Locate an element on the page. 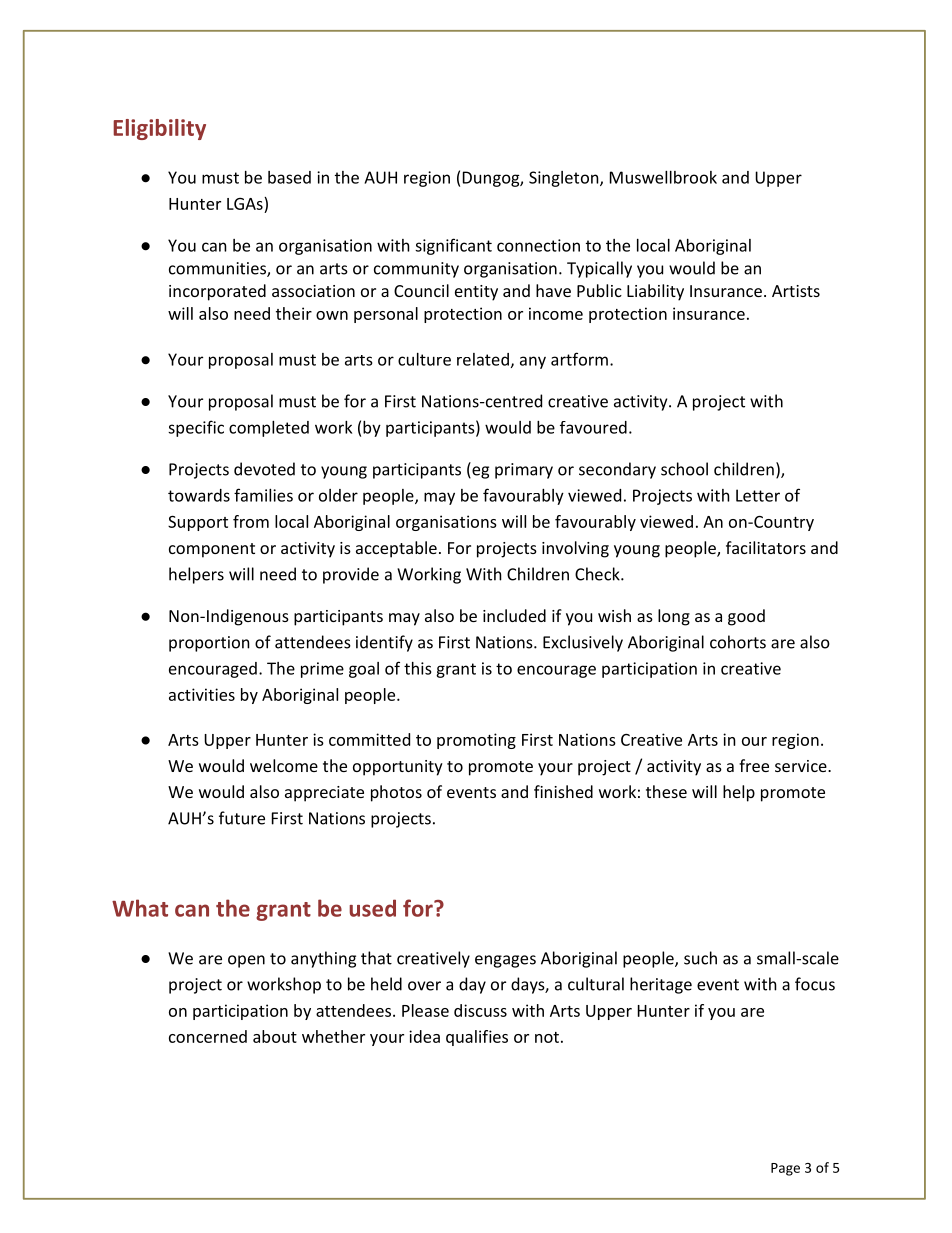  concerned is located at coordinates (208, 1036).
